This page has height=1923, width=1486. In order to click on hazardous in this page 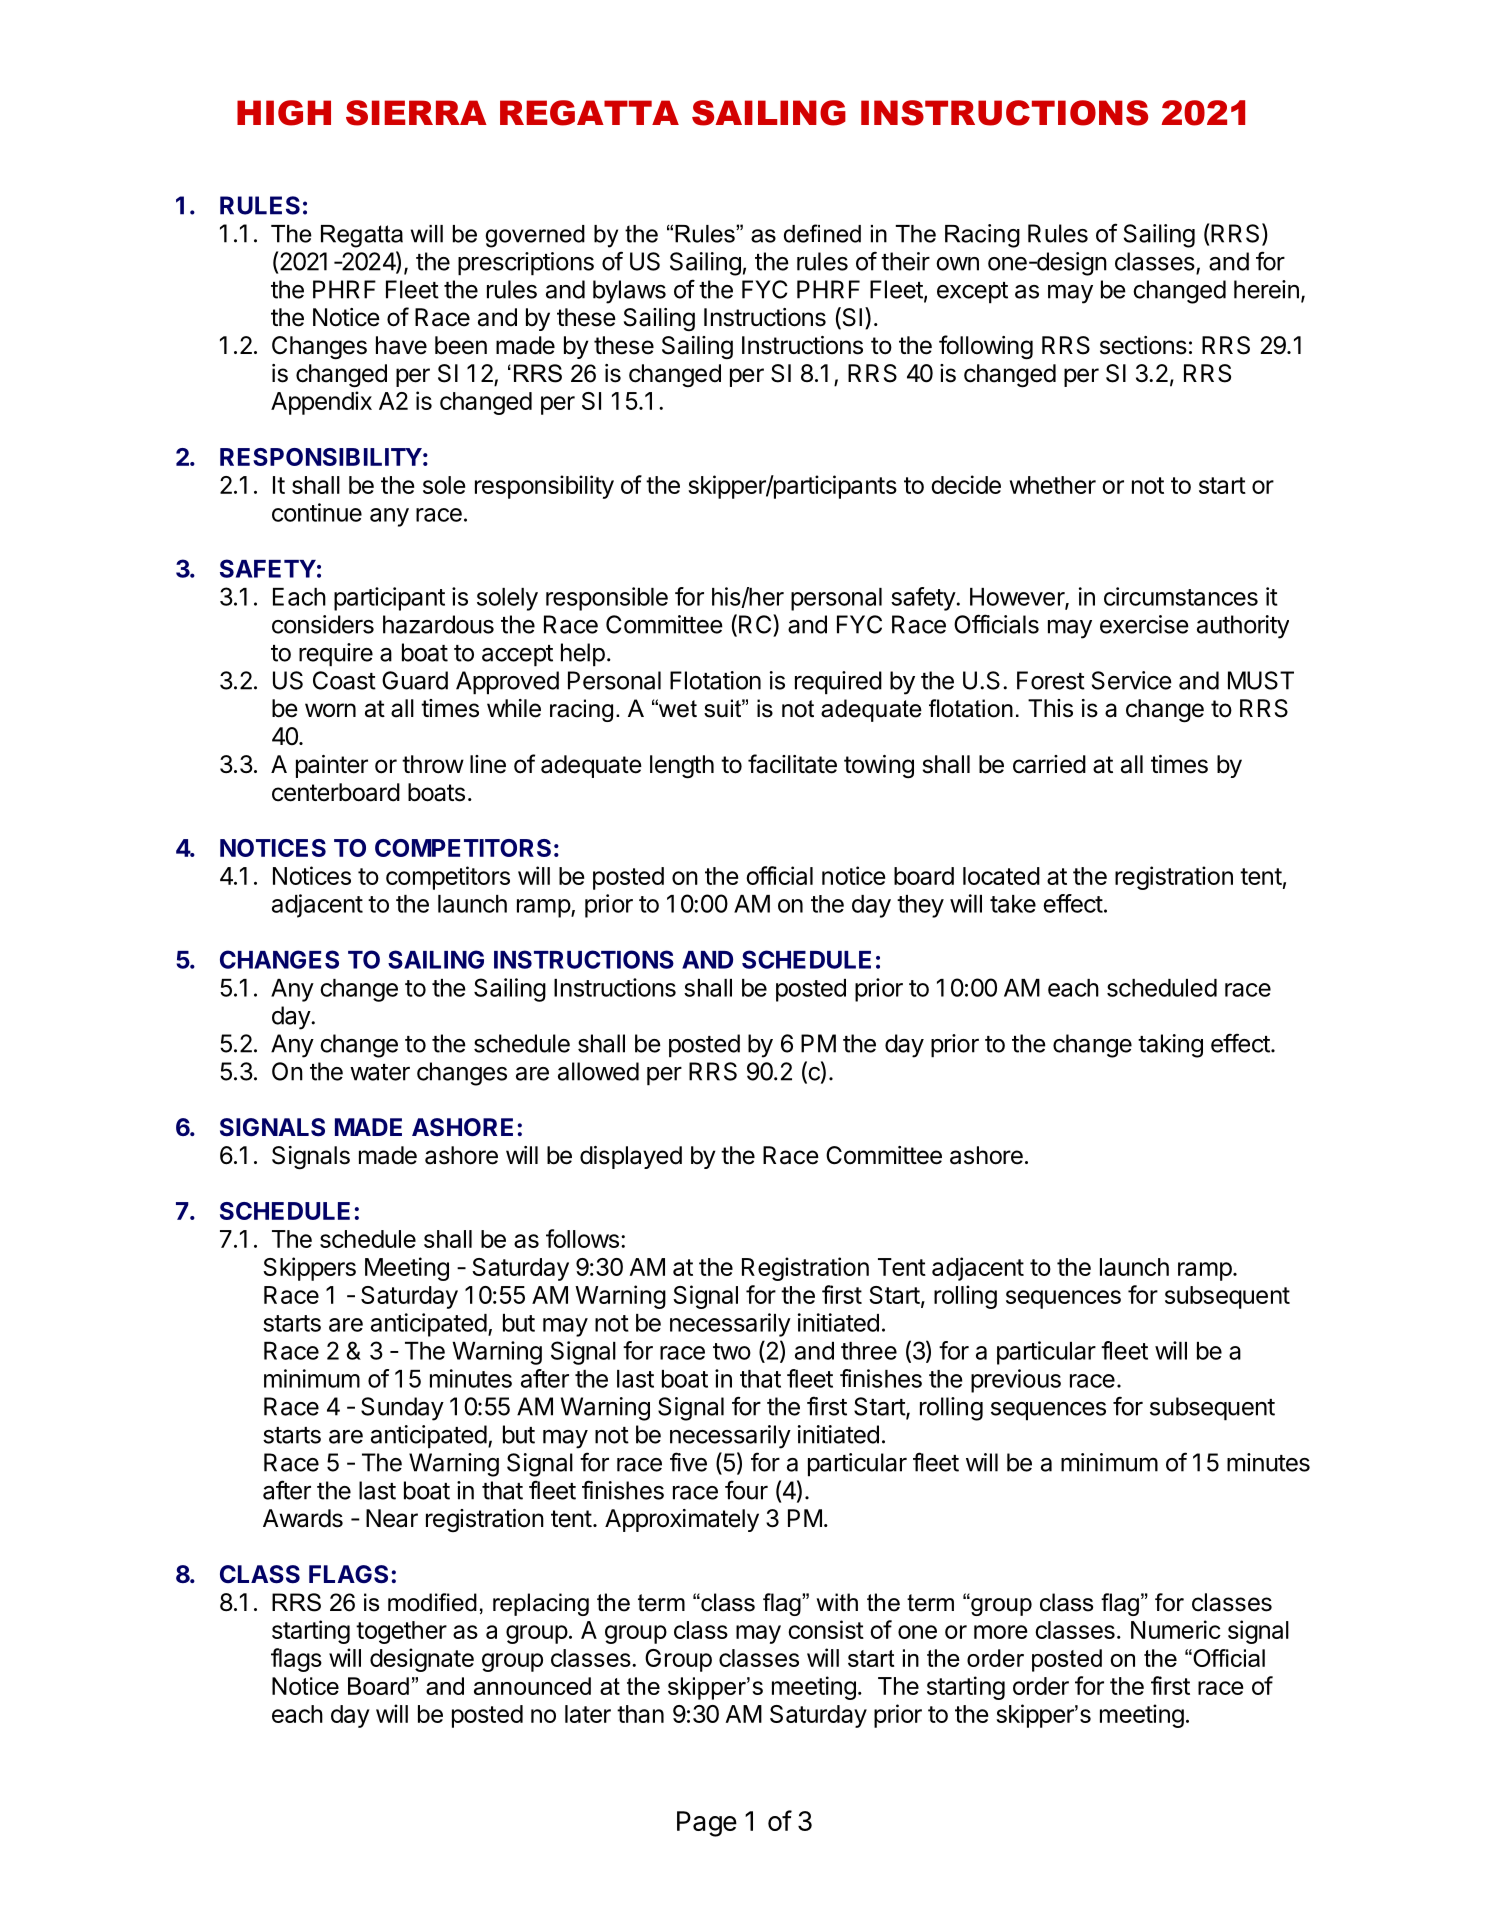, I will do `click(438, 624)`.
